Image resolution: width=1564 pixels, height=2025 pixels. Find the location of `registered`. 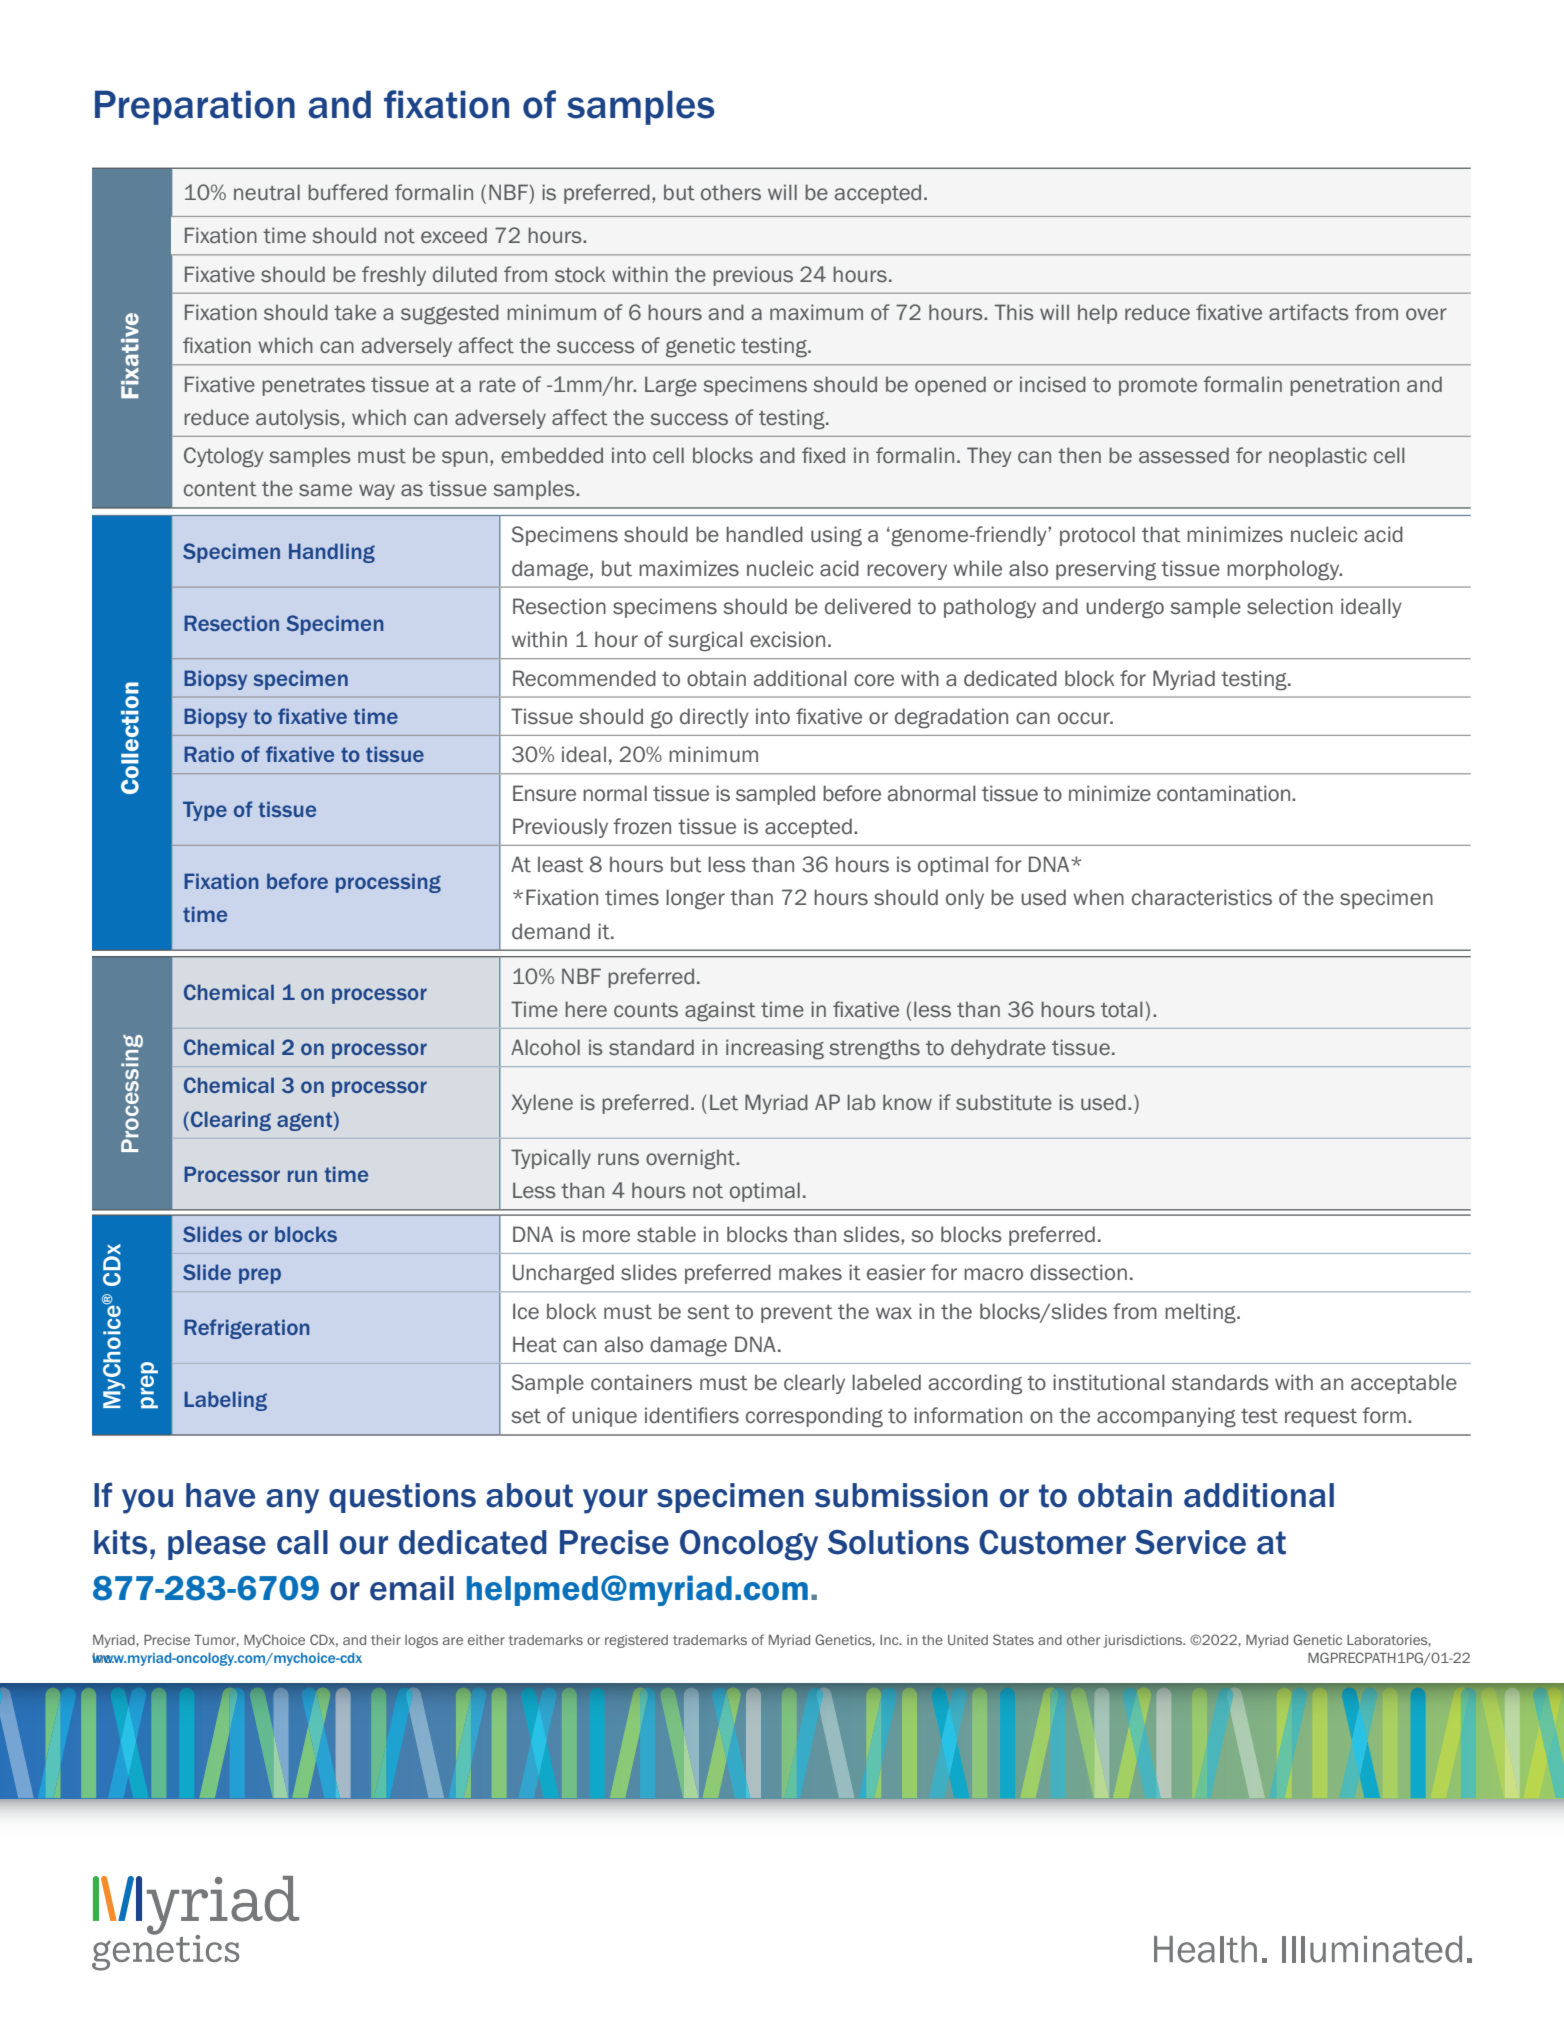

registered is located at coordinates (636, 1641).
